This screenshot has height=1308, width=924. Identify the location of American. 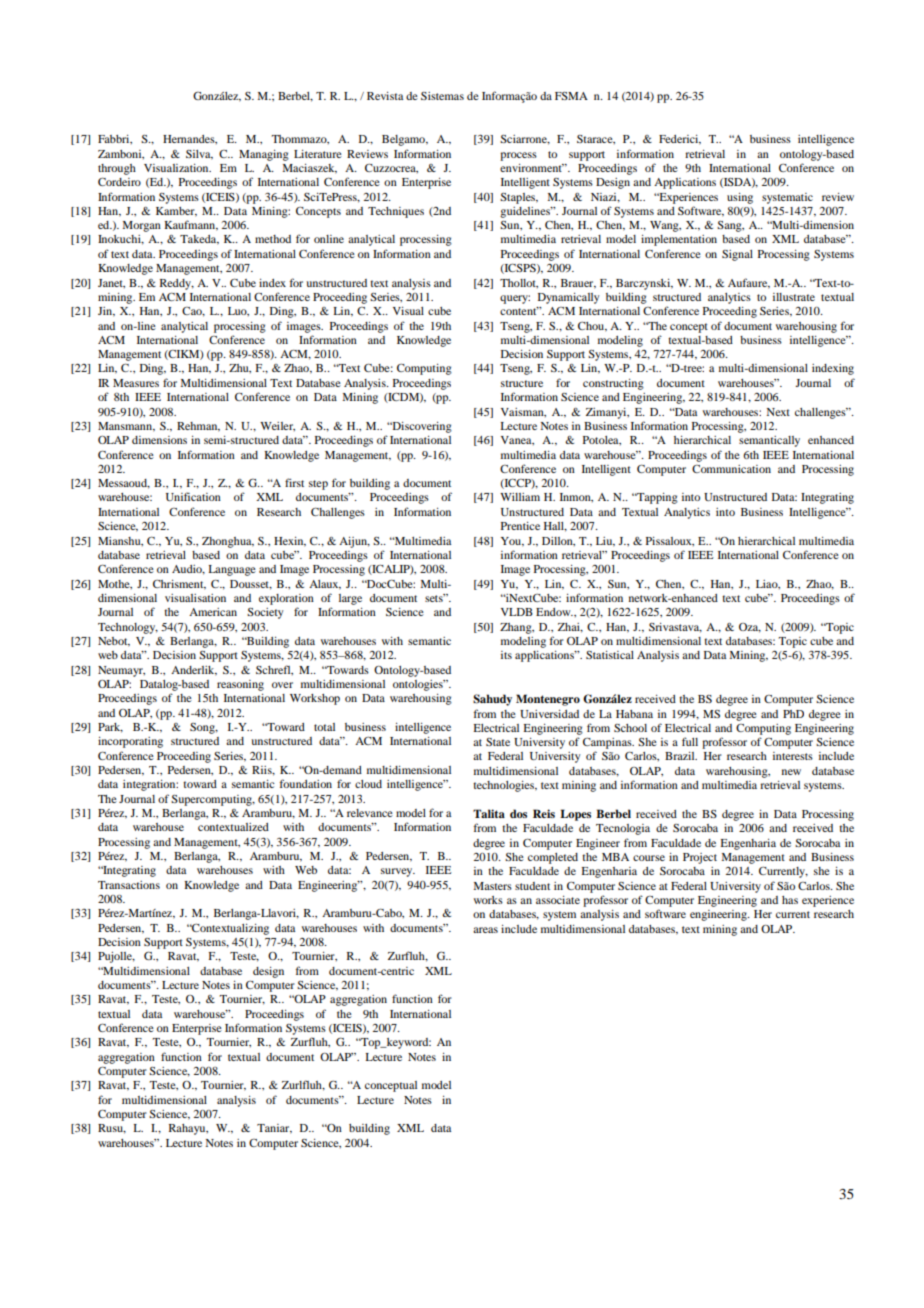
(213, 612).
